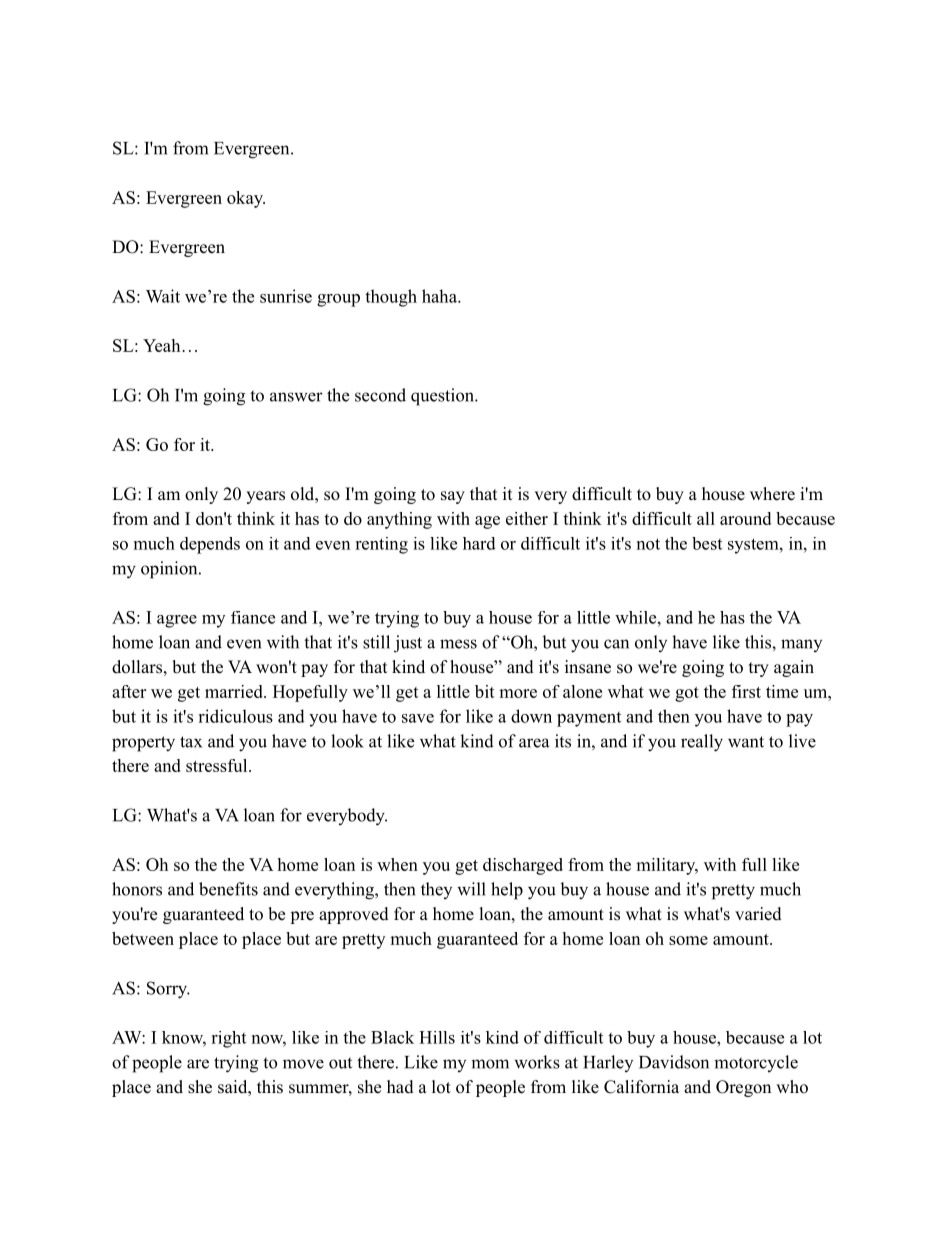 The width and height of the page is (952, 1233). What do you see at coordinates (246, 199) in the page?
I see `okay` at bounding box center [246, 199].
